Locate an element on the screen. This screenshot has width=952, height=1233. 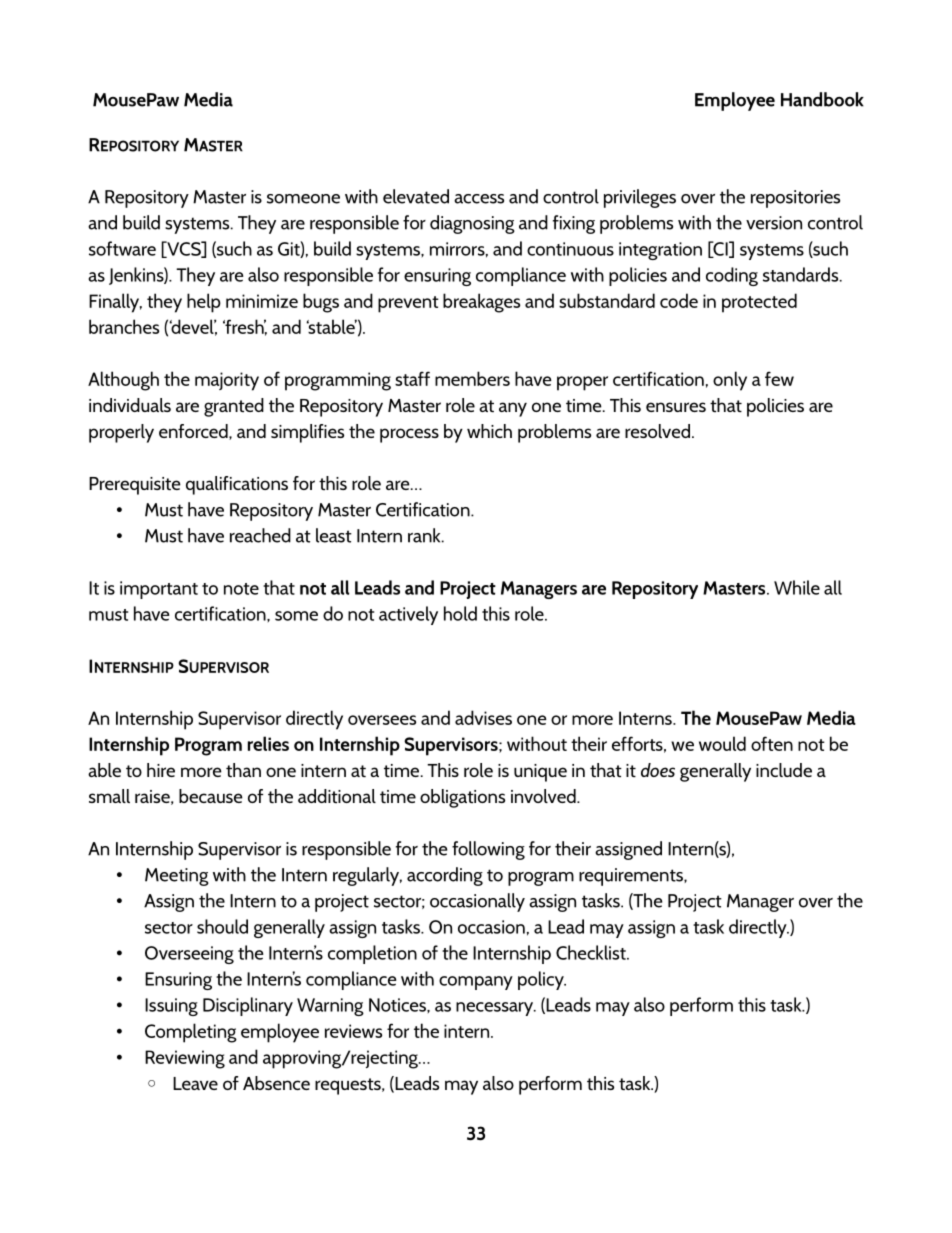
include is located at coordinates (784, 770).
